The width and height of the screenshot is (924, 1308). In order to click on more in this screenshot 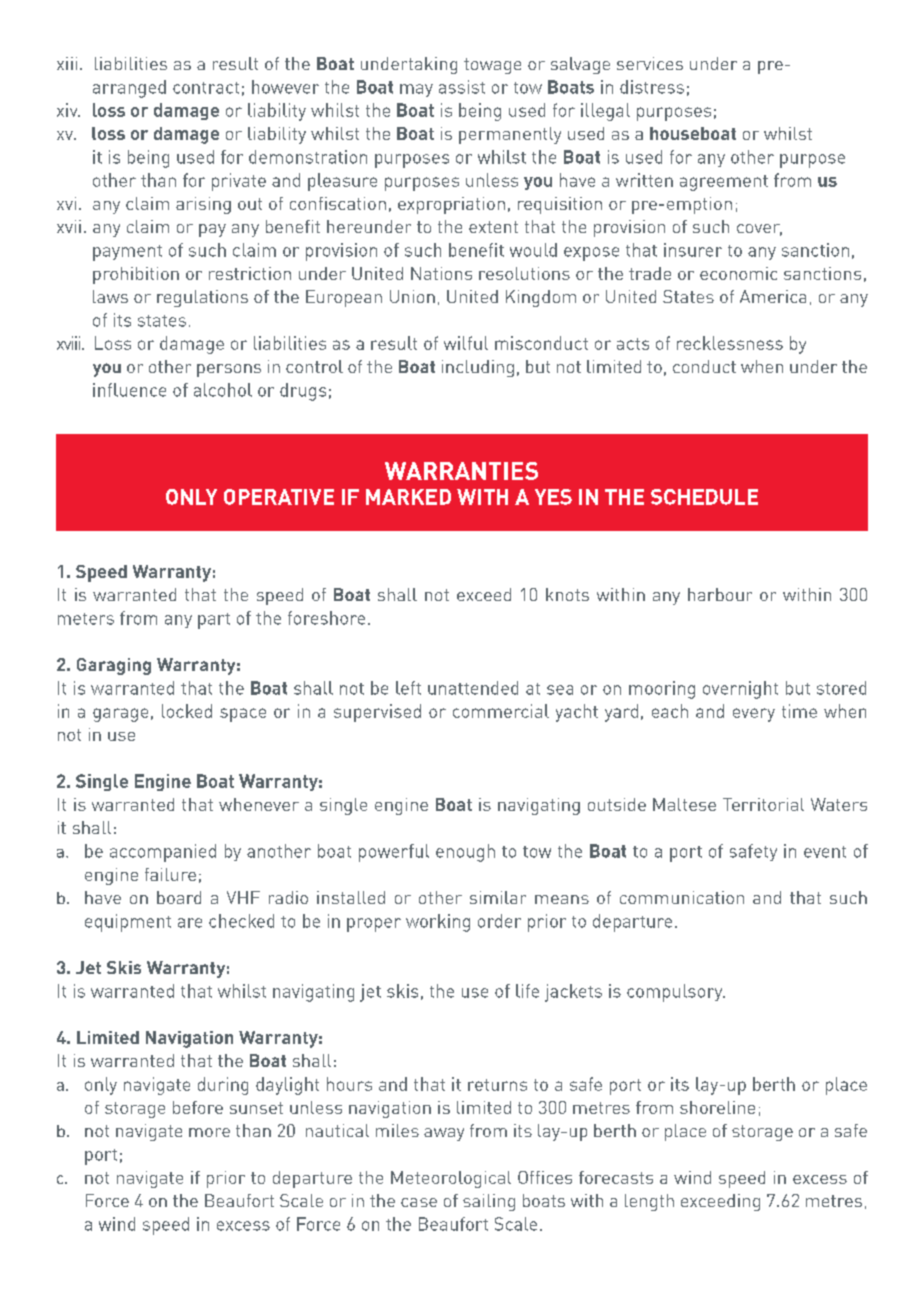, I will do `click(209, 1132)`.
